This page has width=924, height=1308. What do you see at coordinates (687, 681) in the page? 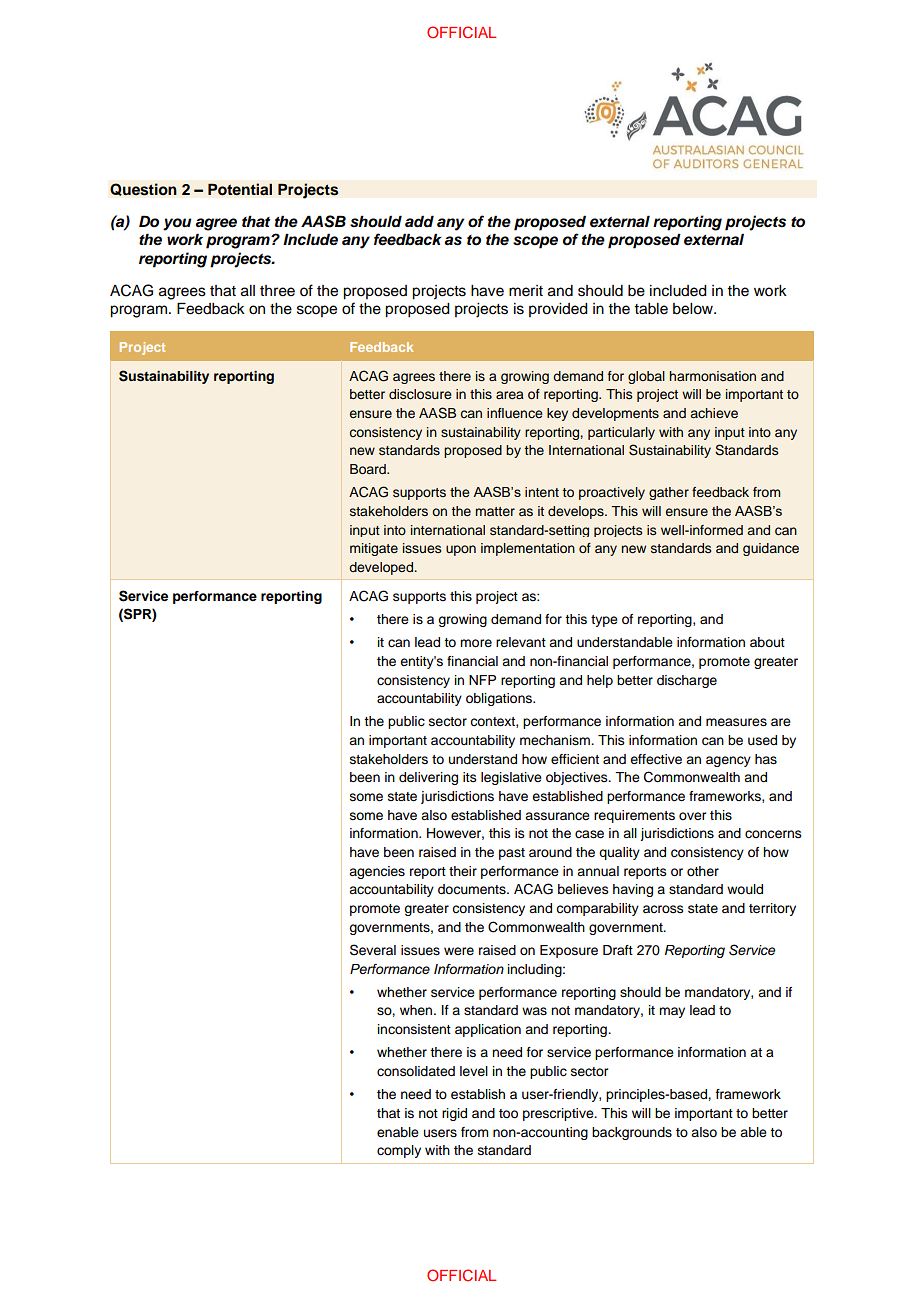
I see `discharge` at bounding box center [687, 681].
